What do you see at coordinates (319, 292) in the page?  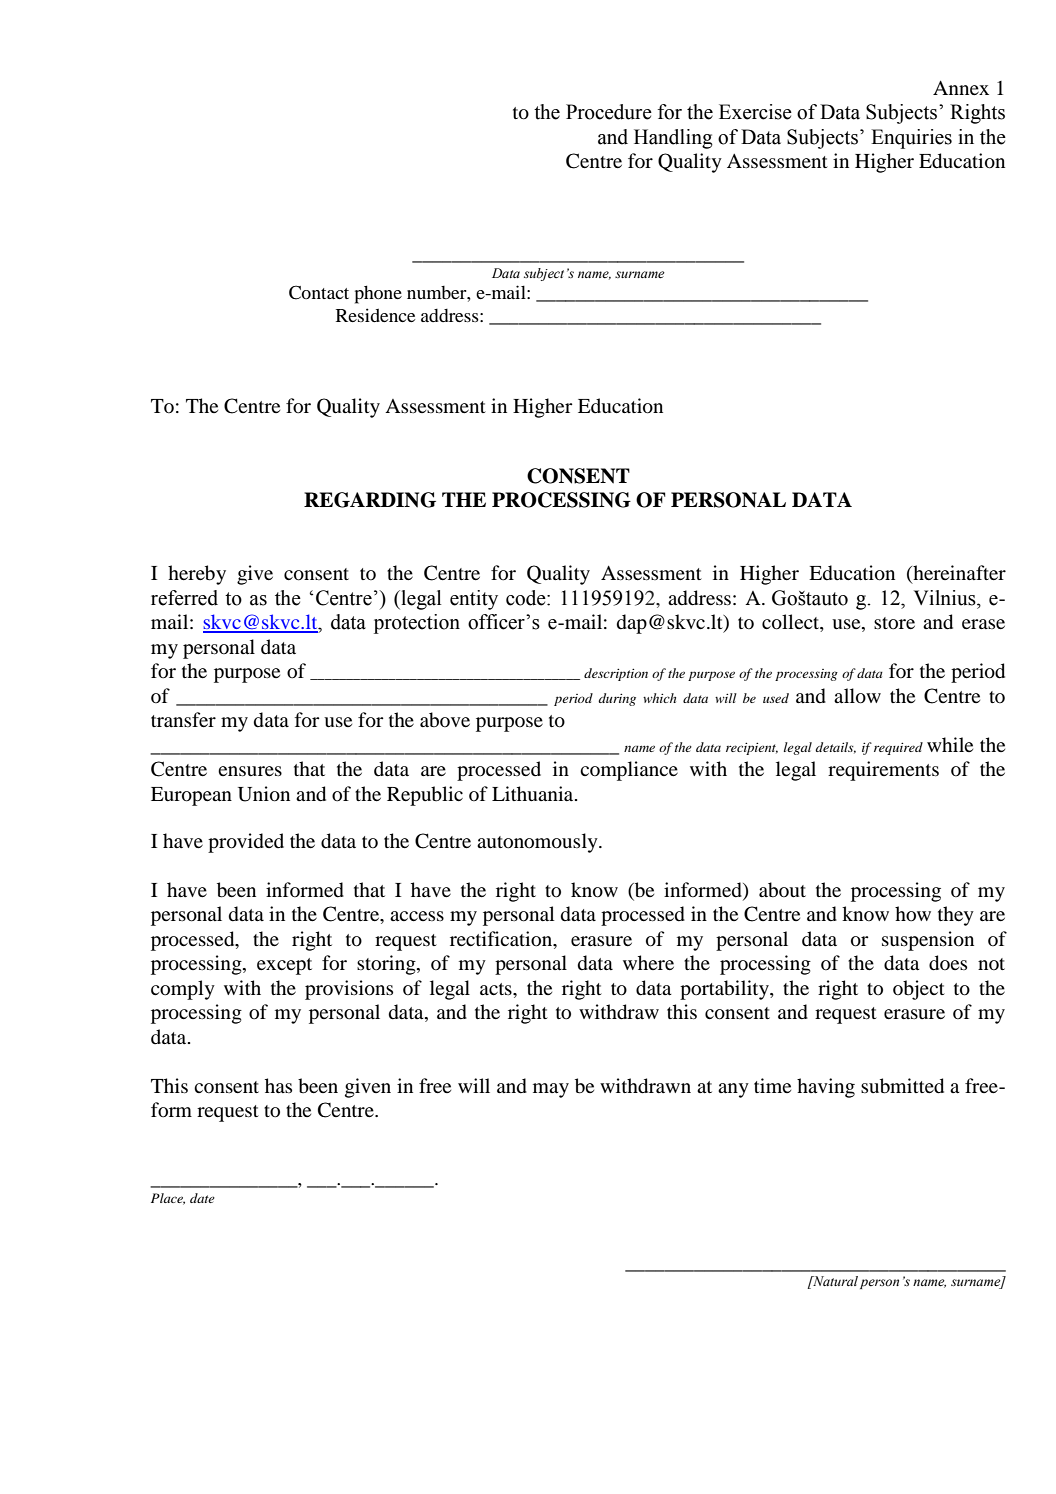 I see `Contact` at bounding box center [319, 292].
